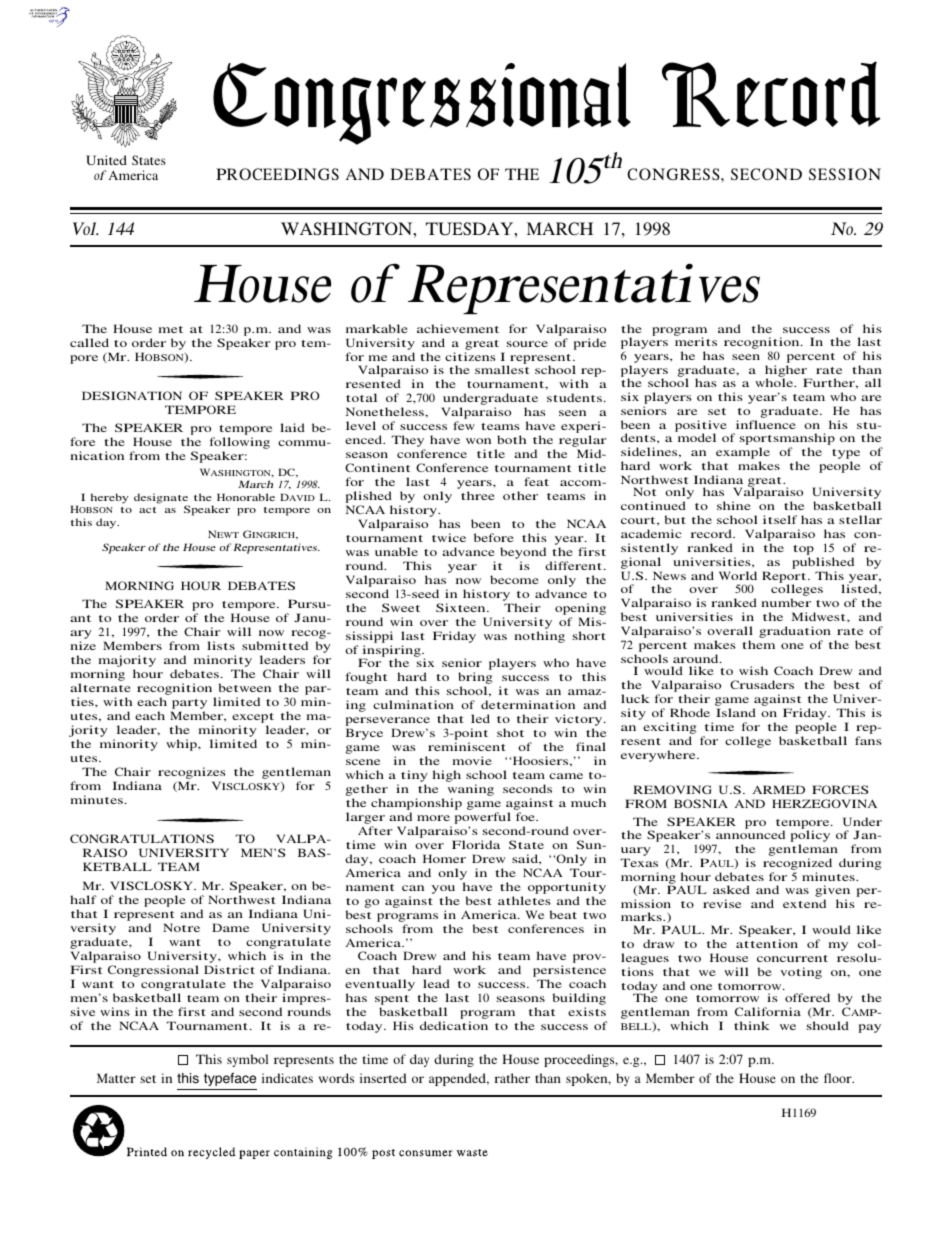 This document has height=1233, width=952. I want to click on few, so click(464, 425).
